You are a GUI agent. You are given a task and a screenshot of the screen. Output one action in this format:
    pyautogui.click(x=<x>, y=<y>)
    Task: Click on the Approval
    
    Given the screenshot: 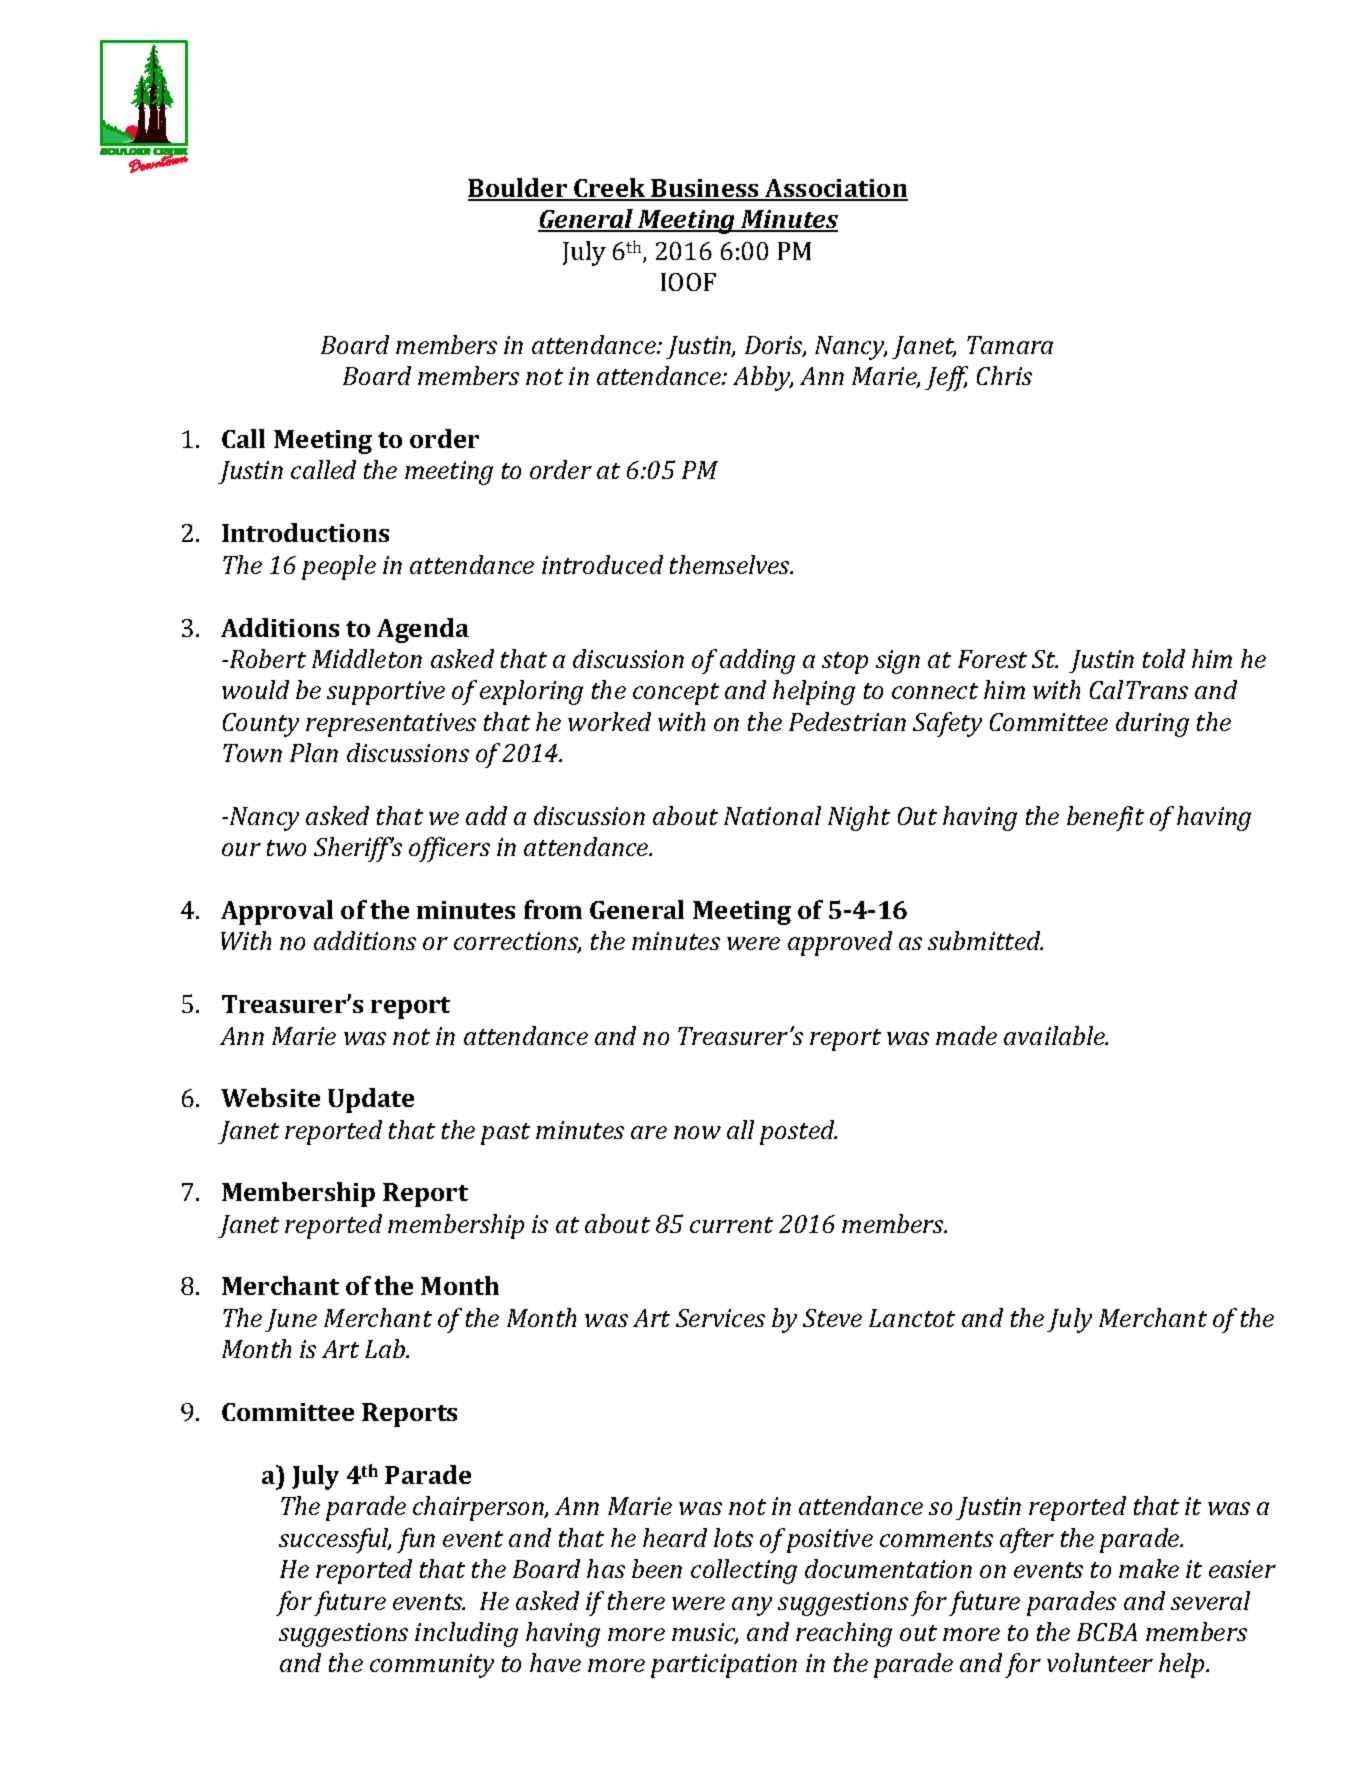 What is the action you would take?
    pyautogui.click(x=277, y=912)
